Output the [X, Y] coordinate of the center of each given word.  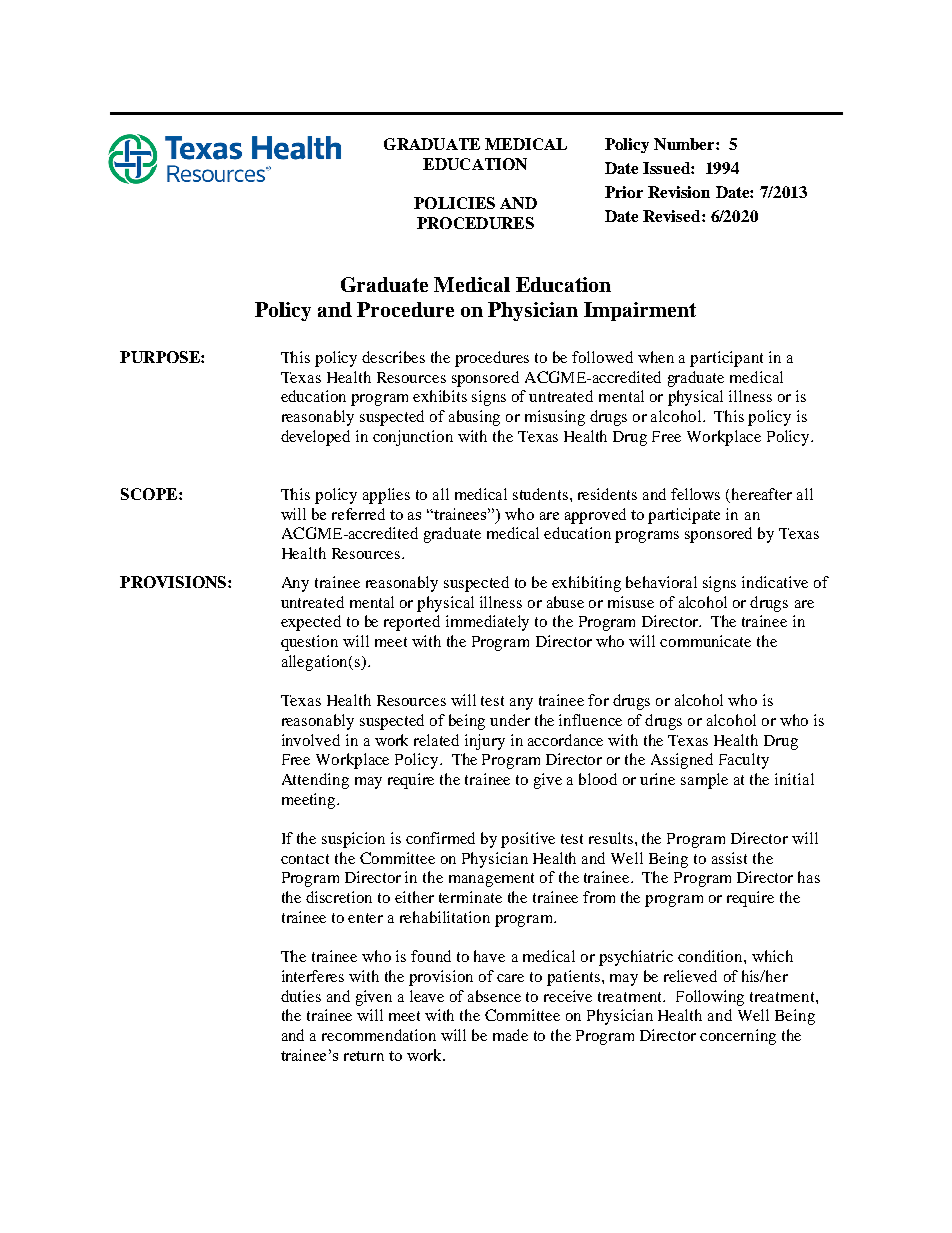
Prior [624, 192]
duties [301, 996]
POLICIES [454, 203]
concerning [738, 1037]
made [510, 1035]
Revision [679, 192]
